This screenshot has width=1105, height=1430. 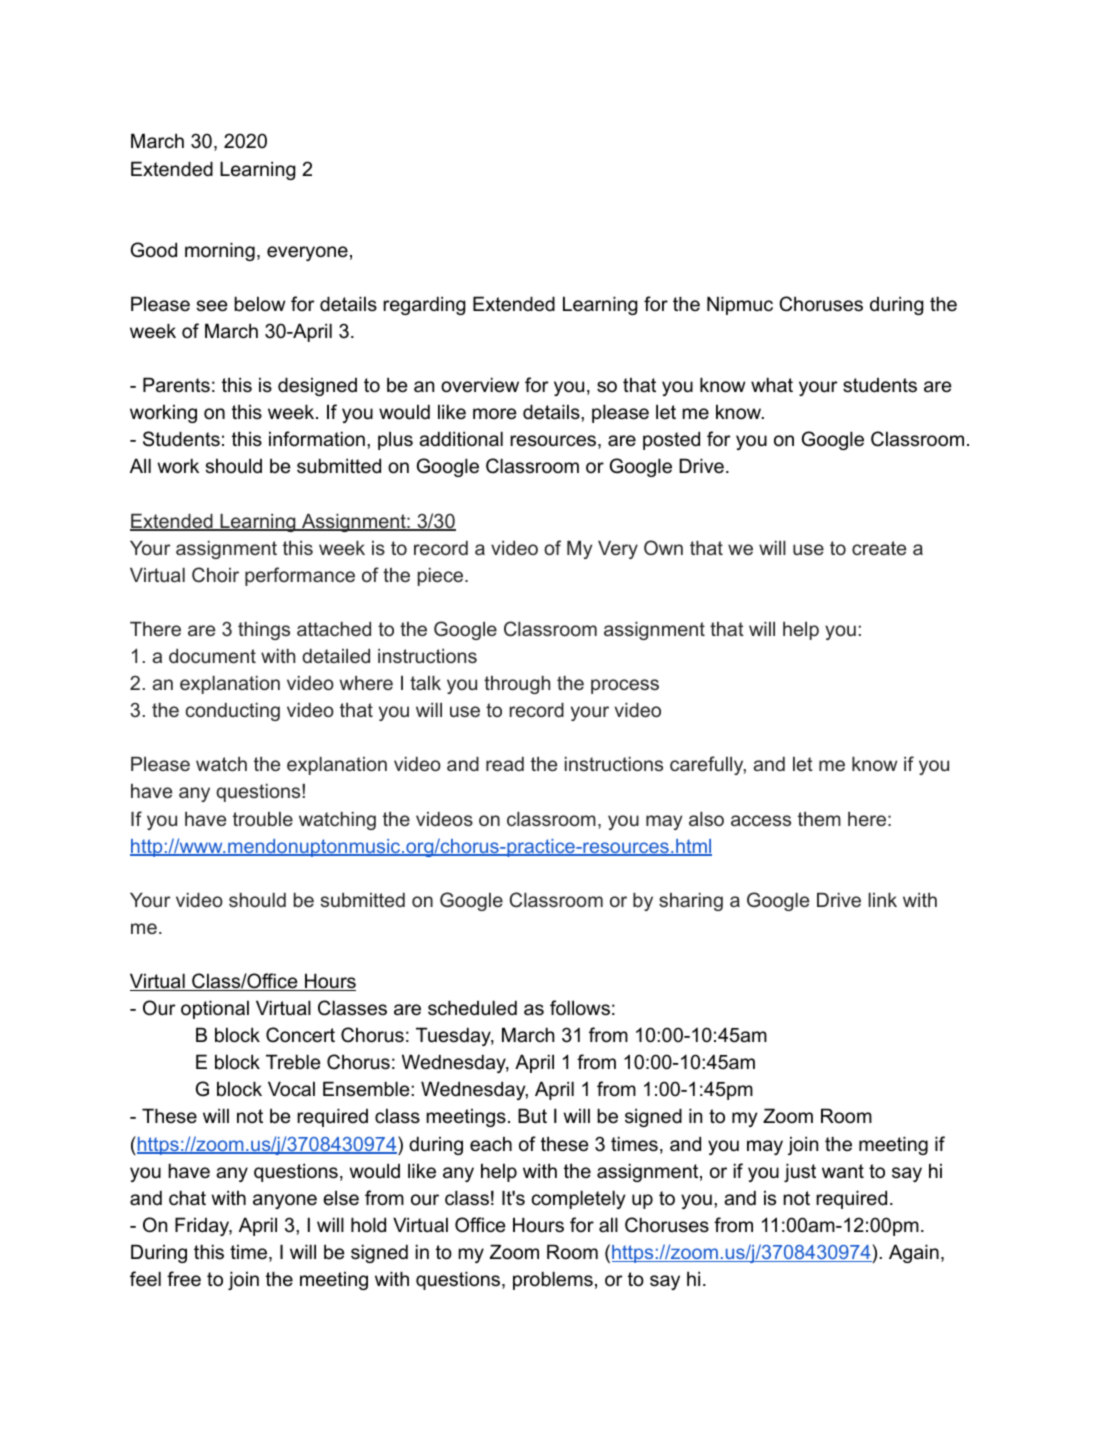 I want to click on free, so click(x=184, y=1278).
